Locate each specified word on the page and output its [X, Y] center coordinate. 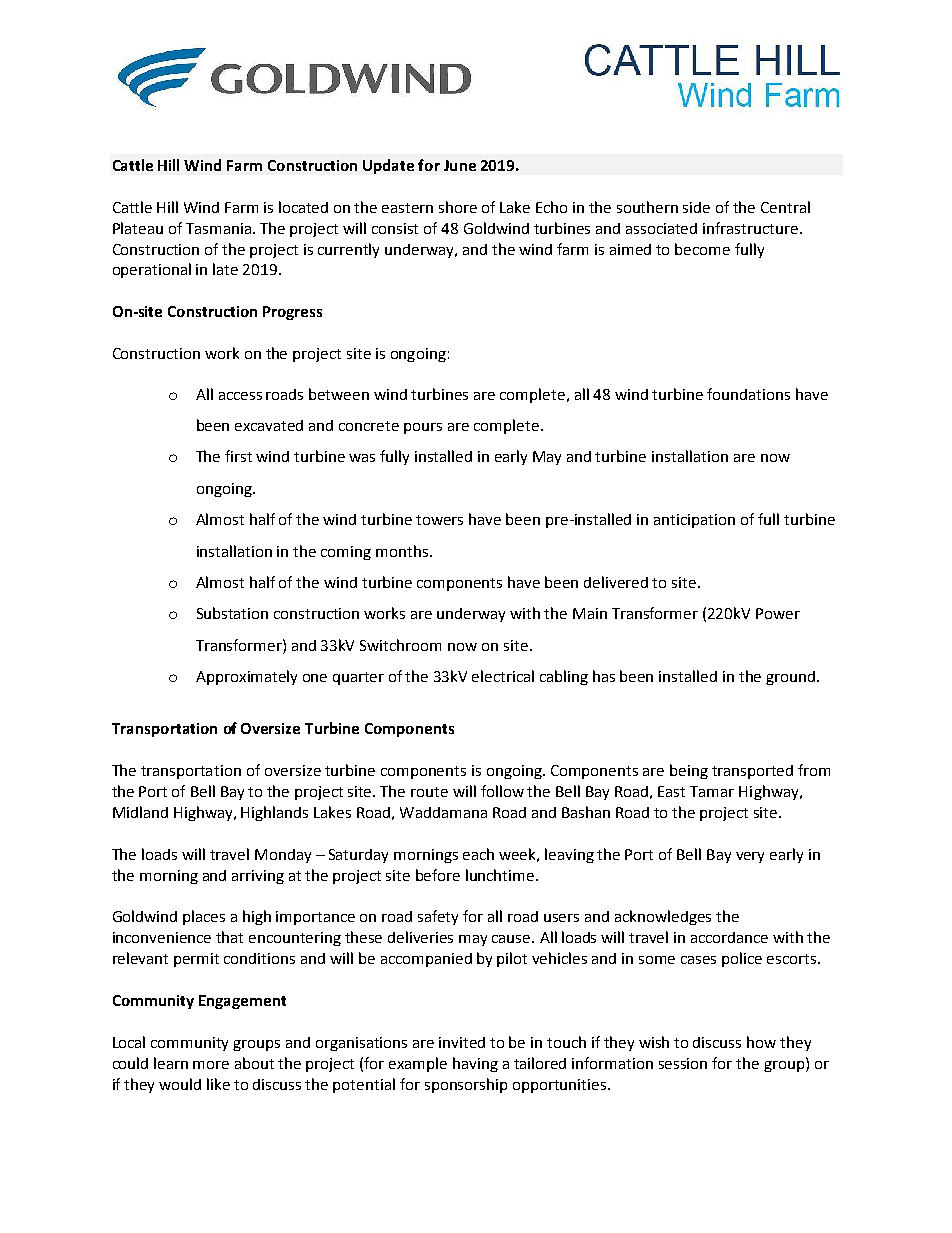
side [696, 207]
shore [458, 207]
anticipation [694, 521]
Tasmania [220, 228]
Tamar [712, 791]
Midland [140, 812]
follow [502, 791]
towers [439, 520]
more [211, 1065]
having [475, 1064]
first [238, 456]
